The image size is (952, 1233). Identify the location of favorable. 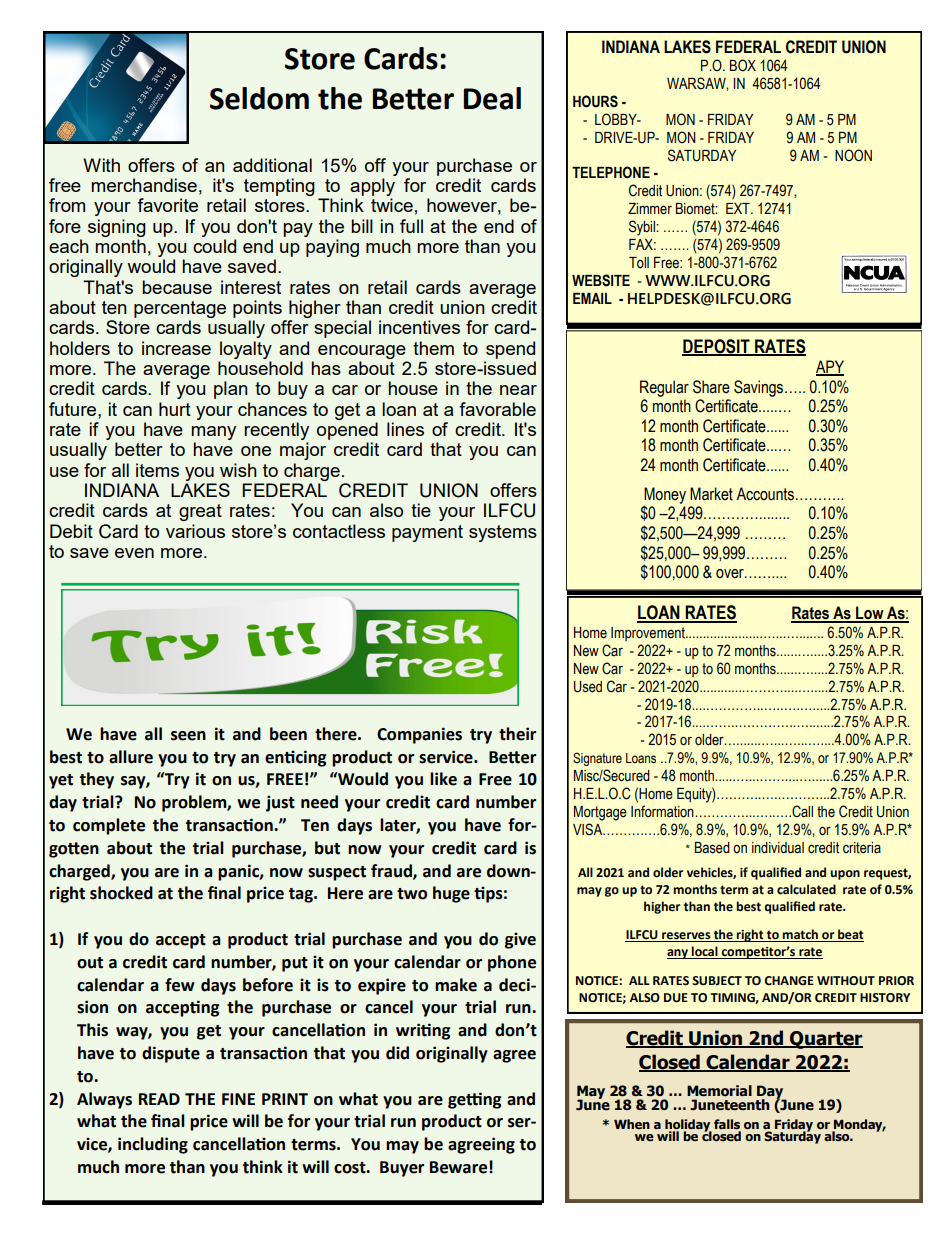
(497, 409).
